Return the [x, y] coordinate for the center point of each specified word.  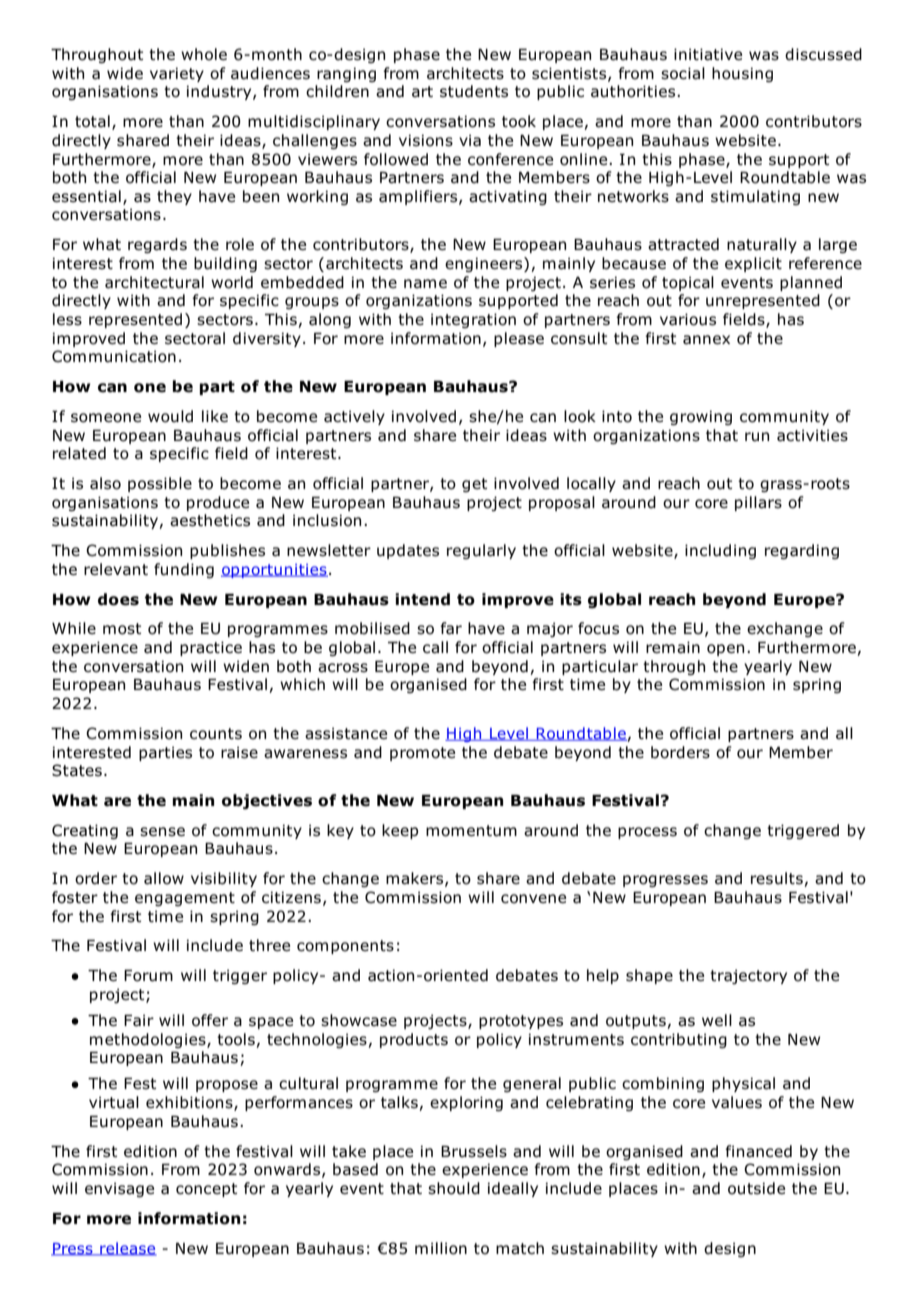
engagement [185, 899]
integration [473, 320]
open [725, 650]
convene [533, 899]
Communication [114, 356]
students [474, 91]
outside [756, 1188]
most [122, 629]
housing [742, 74]
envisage [119, 1189]
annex [706, 340]
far [451, 628]
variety [177, 74]
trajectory [748, 976]
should [454, 1188]
